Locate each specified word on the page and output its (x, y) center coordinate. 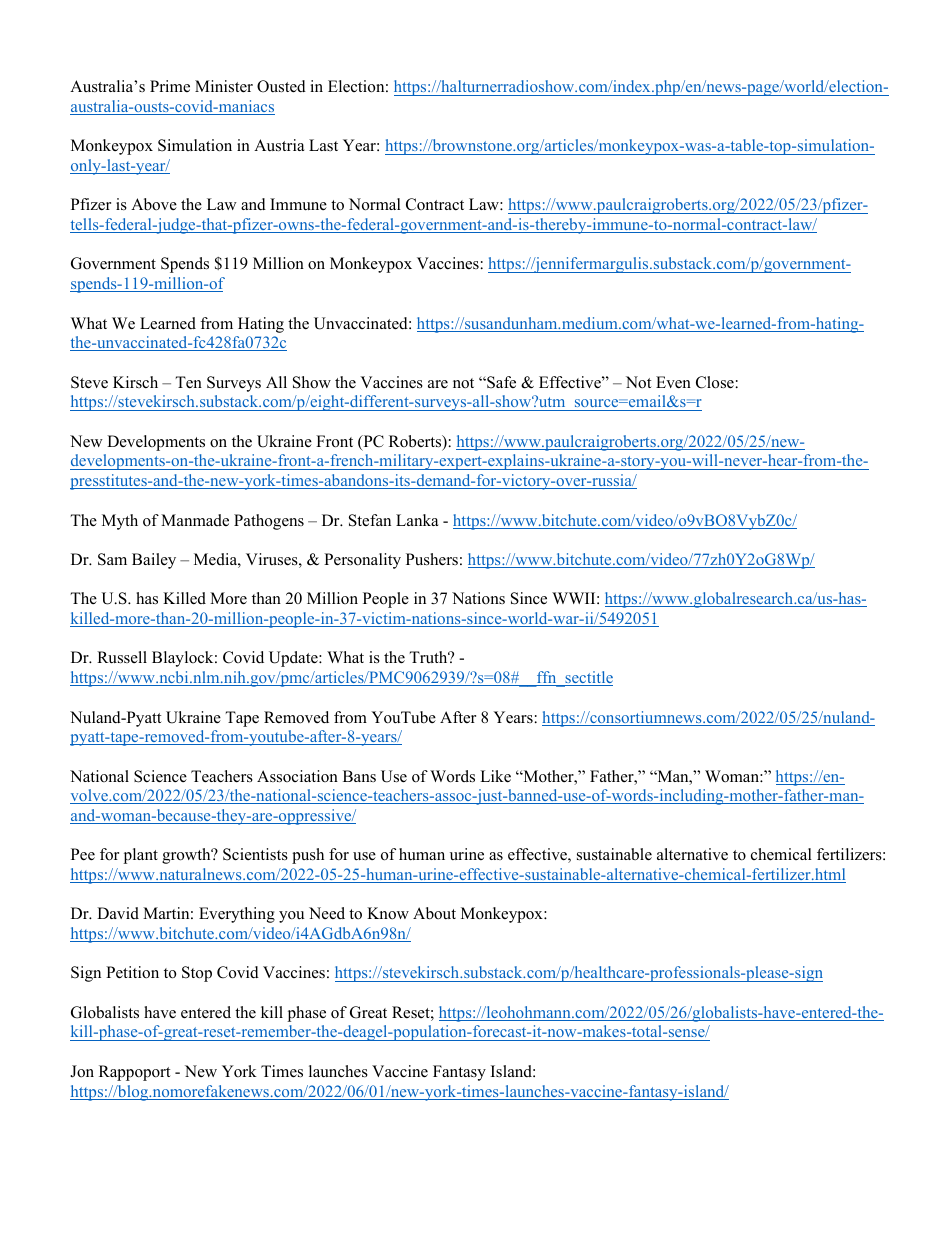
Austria (279, 145)
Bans (359, 776)
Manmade (195, 520)
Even (673, 382)
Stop (197, 974)
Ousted (281, 86)
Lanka (417, 520)
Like (495, 776)
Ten (188, 382)
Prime (170, 86)
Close (715, 382)
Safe (500, 382)
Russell (122, 657)
